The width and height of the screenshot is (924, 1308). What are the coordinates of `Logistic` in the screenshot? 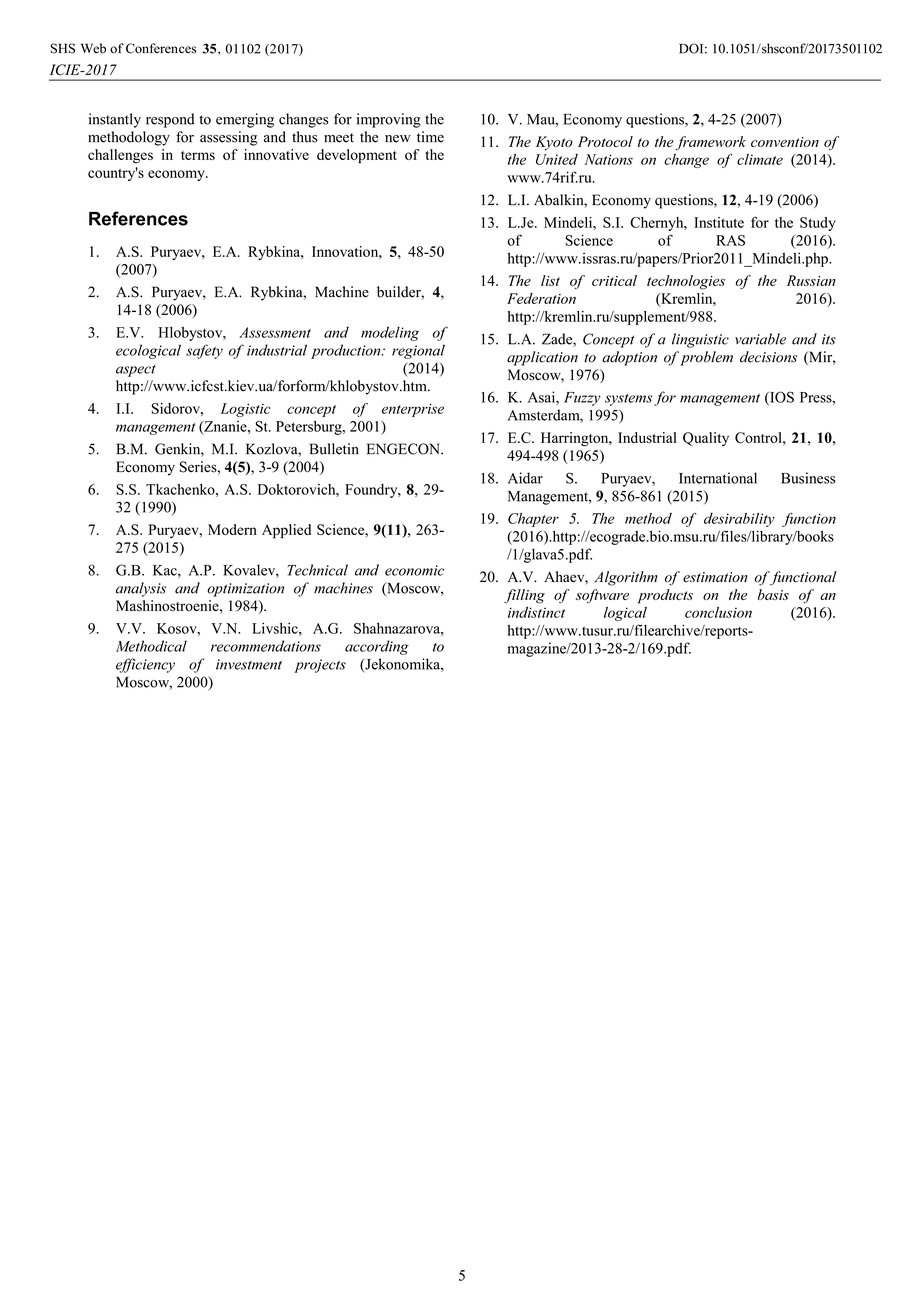 It's located at (245, 410).
